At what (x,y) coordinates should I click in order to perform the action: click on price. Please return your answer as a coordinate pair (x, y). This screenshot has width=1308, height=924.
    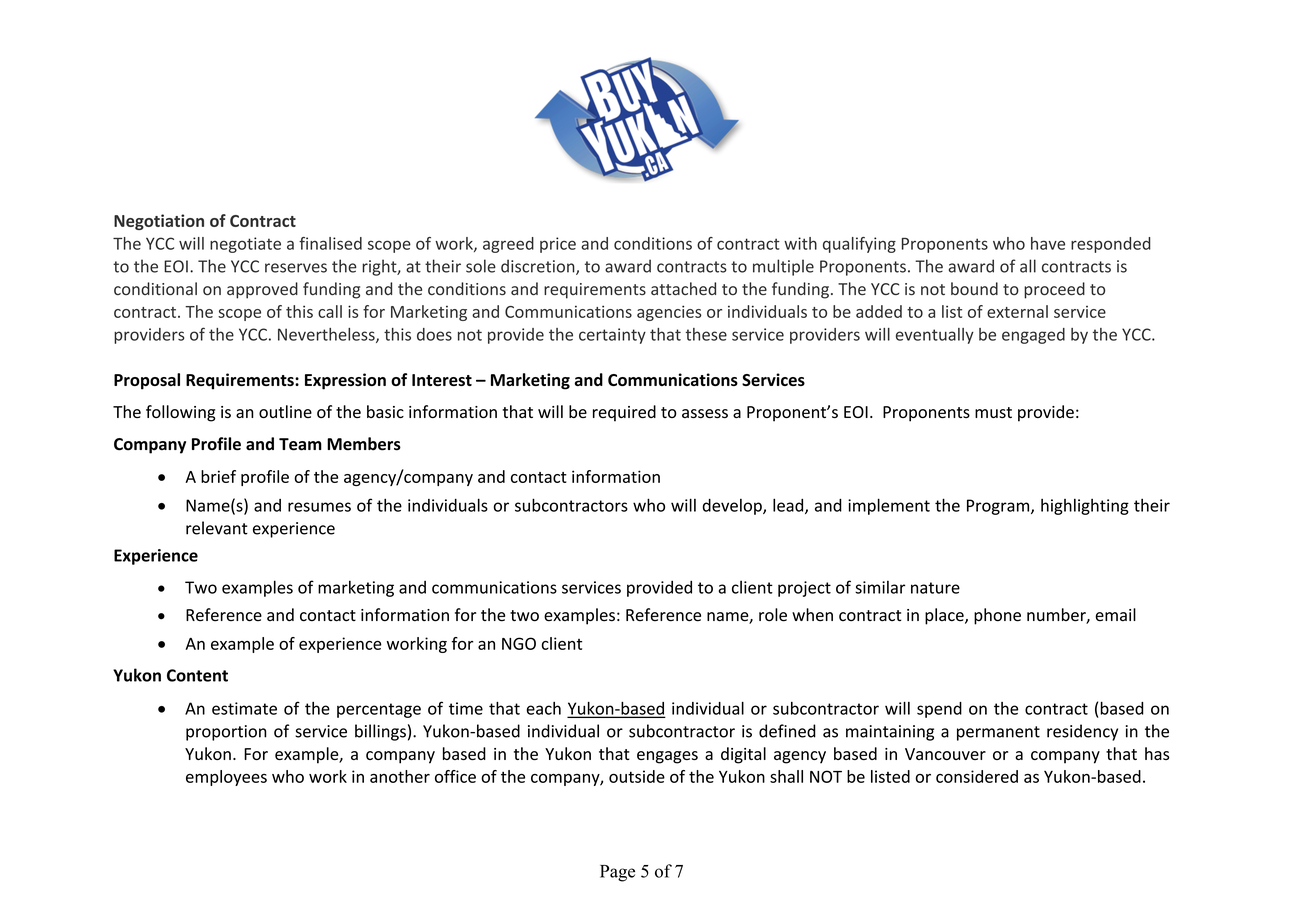
    Looking at the image, I should click on (558, 245).
